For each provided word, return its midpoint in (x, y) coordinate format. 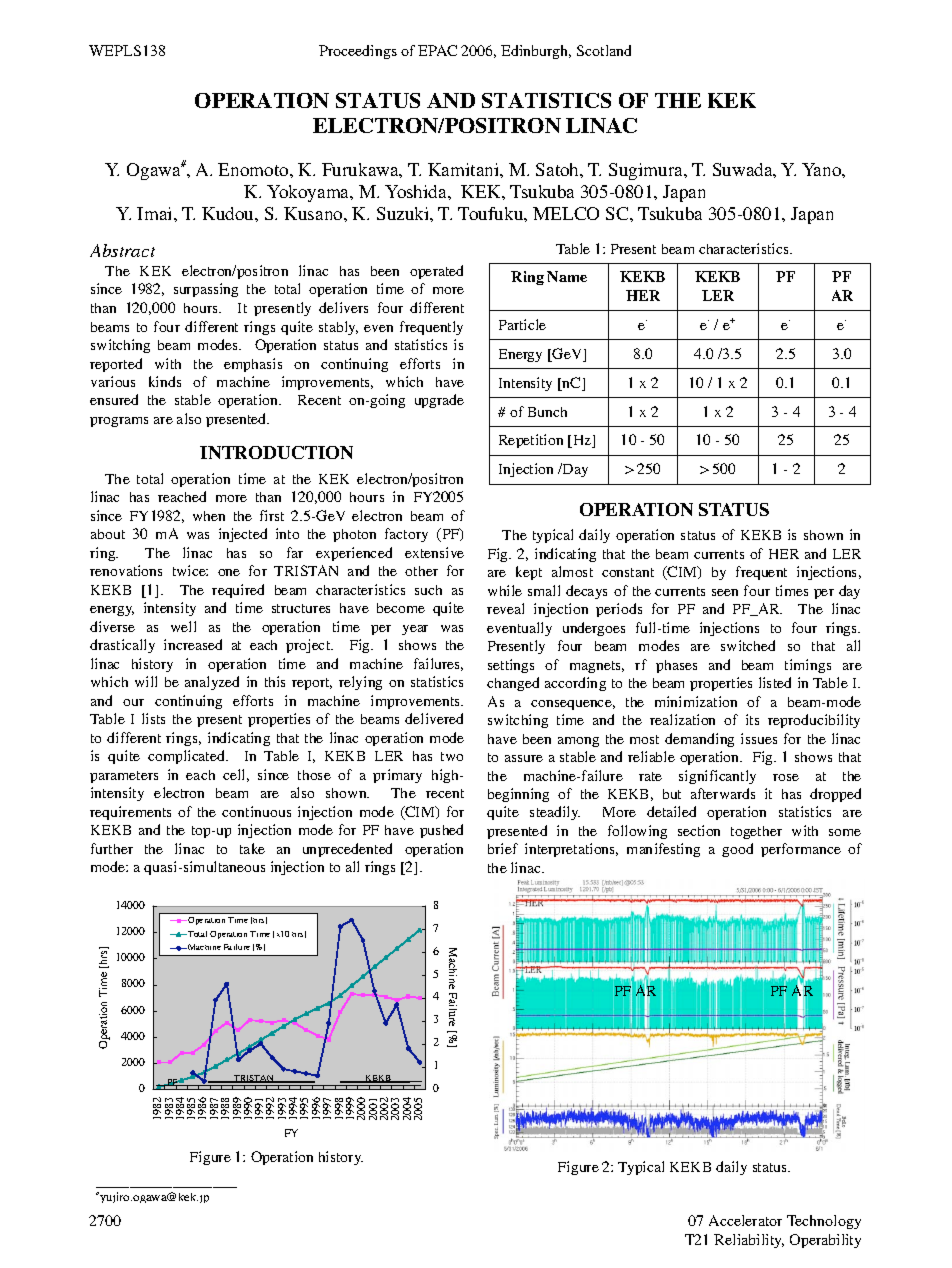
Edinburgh (536, 52)
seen (725, 592)
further (112, 848)
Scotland (604, 50)
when (209, 516)
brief (503, 848)
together (756, 832)
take (252, 848)
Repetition (531, 441)
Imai (156, 213)
